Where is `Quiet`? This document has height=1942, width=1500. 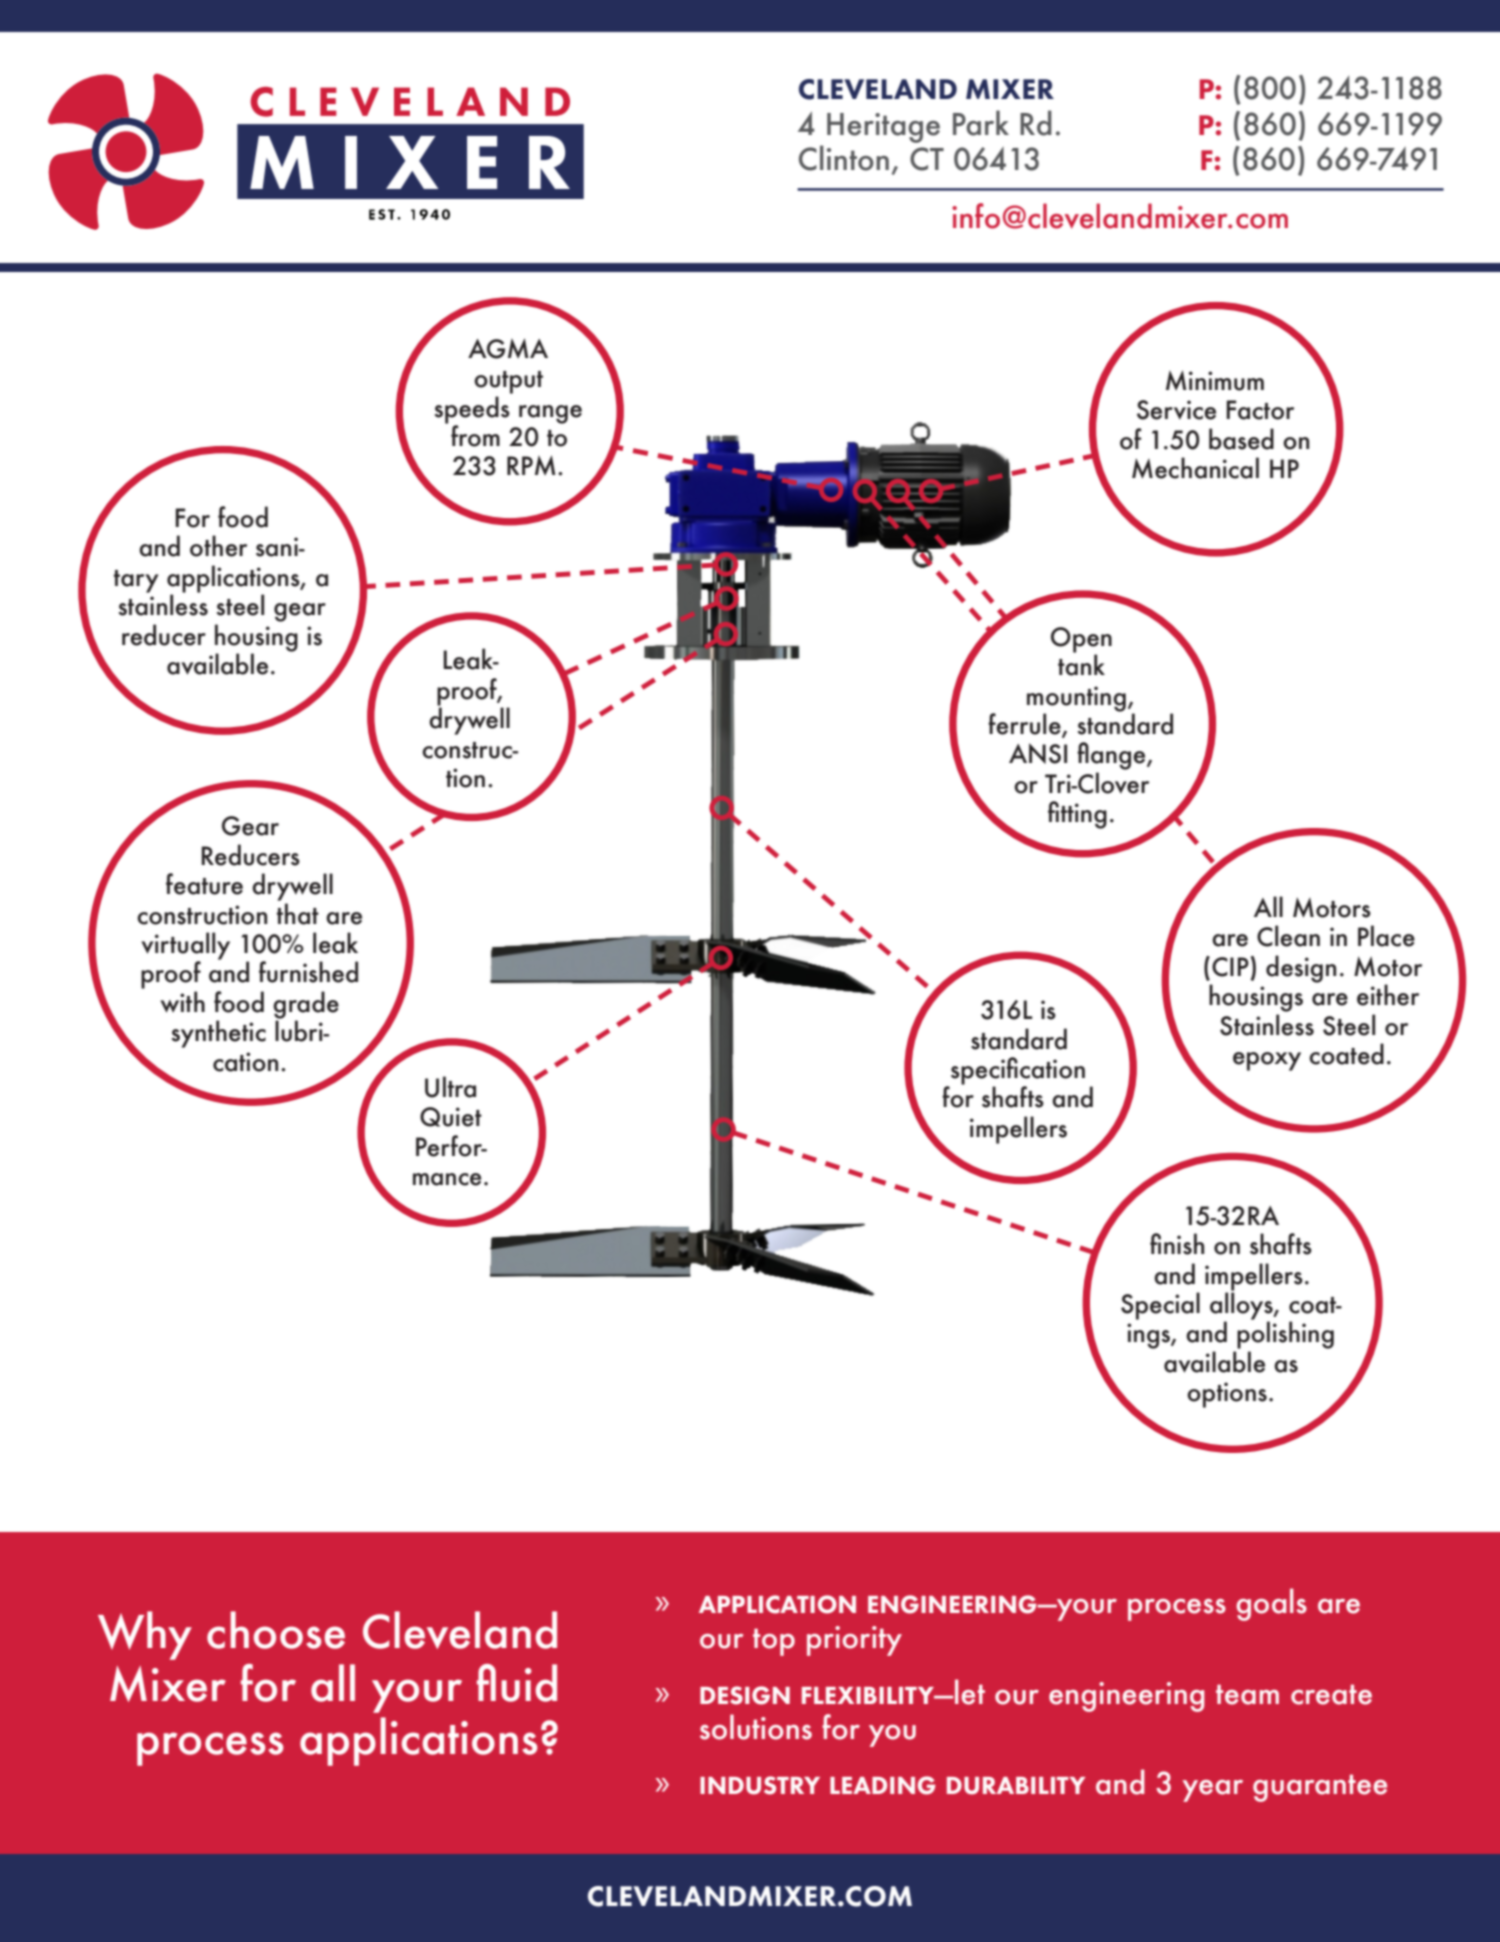
Quiet is located at coordinates (451, 1117).
